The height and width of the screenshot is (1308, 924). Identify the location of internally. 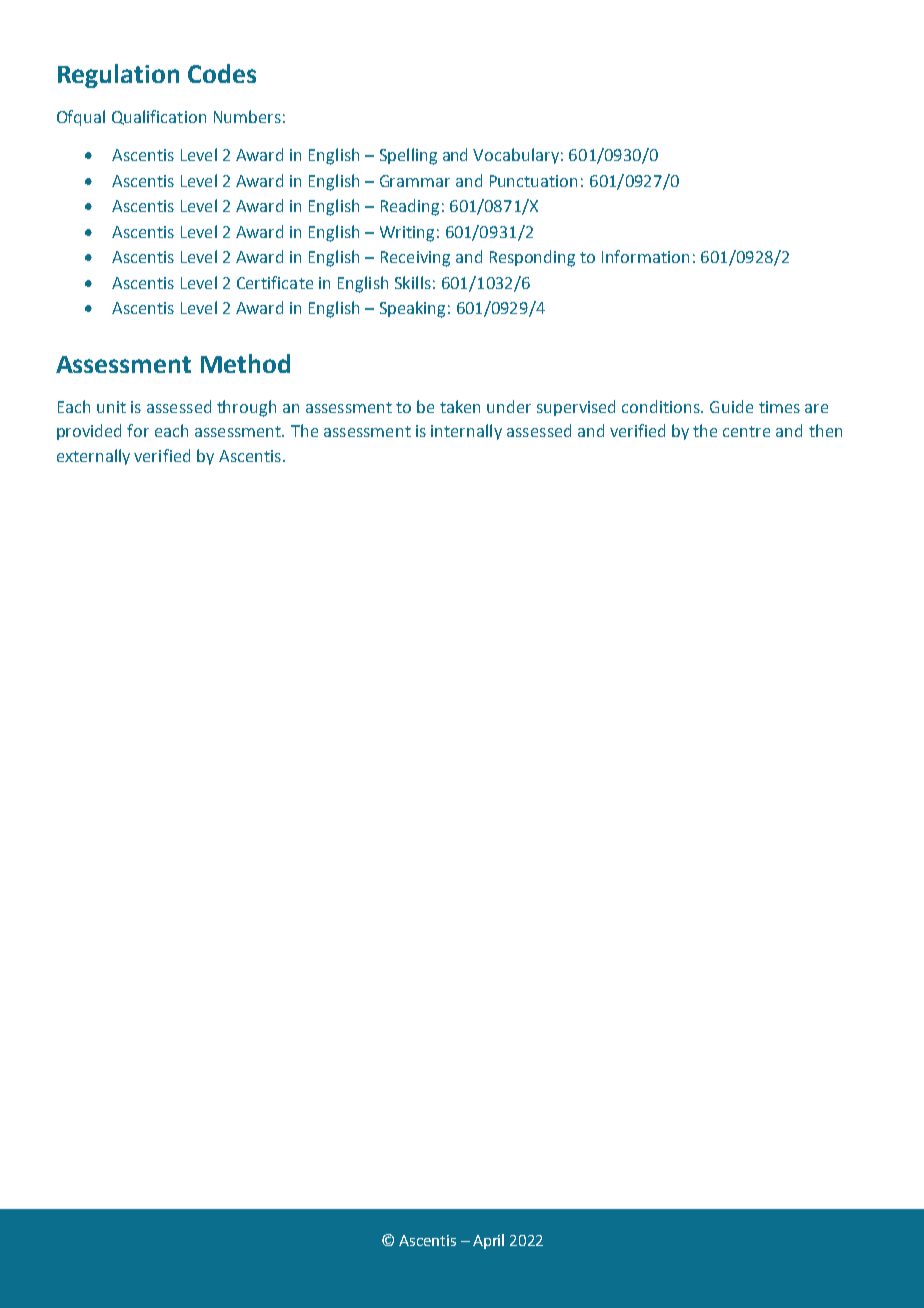
(466, 432).
